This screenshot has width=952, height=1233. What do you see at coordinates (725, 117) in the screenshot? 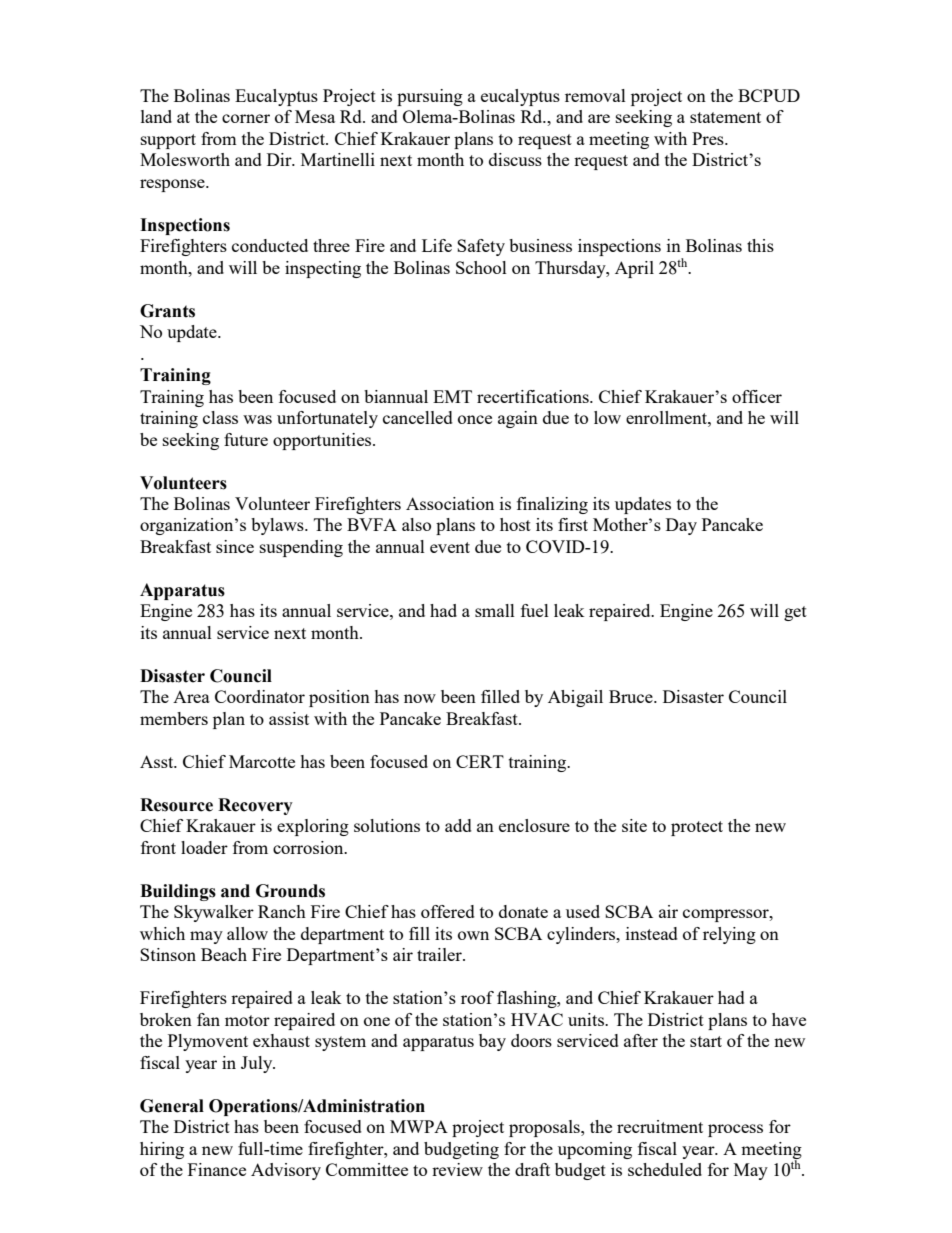
I see `statement` at bounding box center [725, 117].
